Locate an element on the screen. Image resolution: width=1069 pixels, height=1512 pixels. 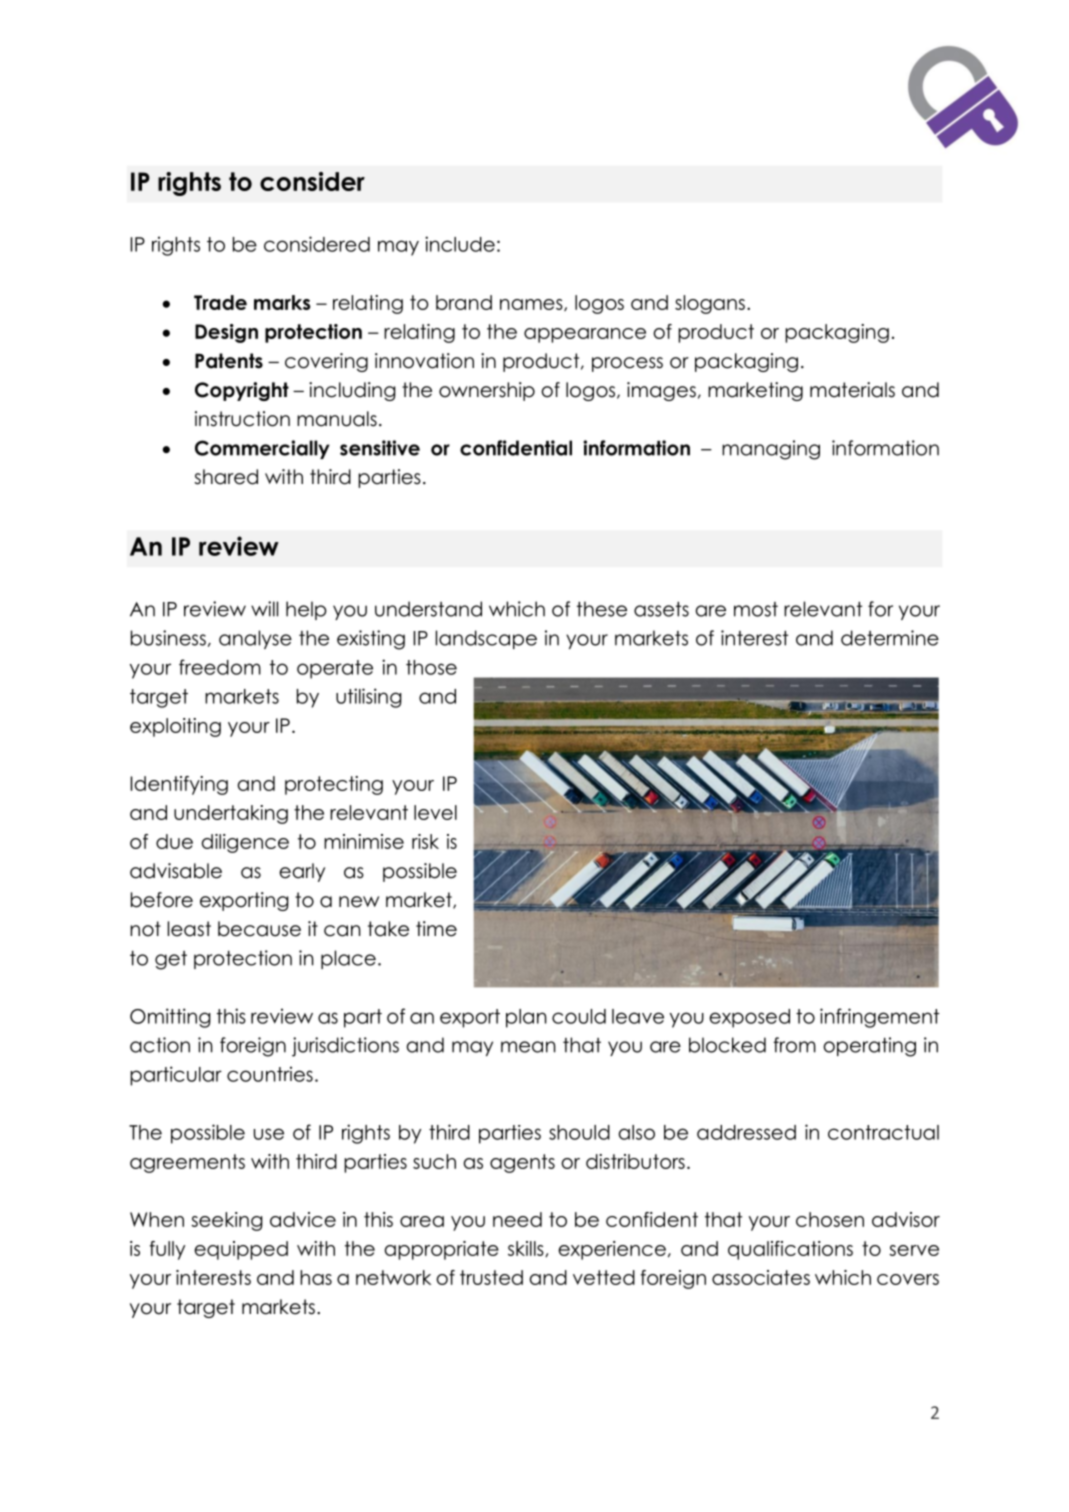
Omitting is located at coordinates (170, 1018).
